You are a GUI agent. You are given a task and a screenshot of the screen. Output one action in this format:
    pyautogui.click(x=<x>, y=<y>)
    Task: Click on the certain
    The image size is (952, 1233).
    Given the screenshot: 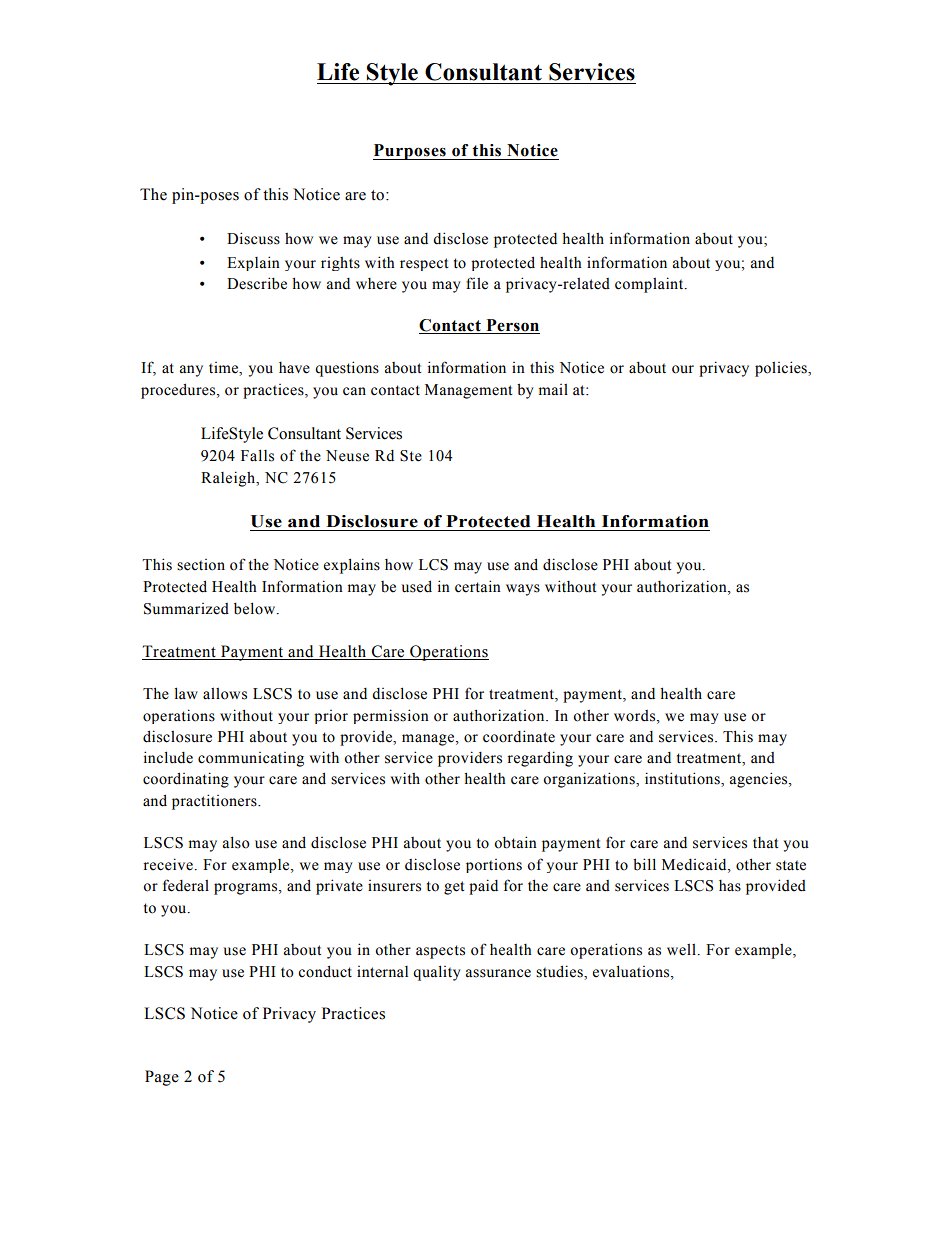 What is the action you would take?
    pyautogui.click(x=478, y=586)
